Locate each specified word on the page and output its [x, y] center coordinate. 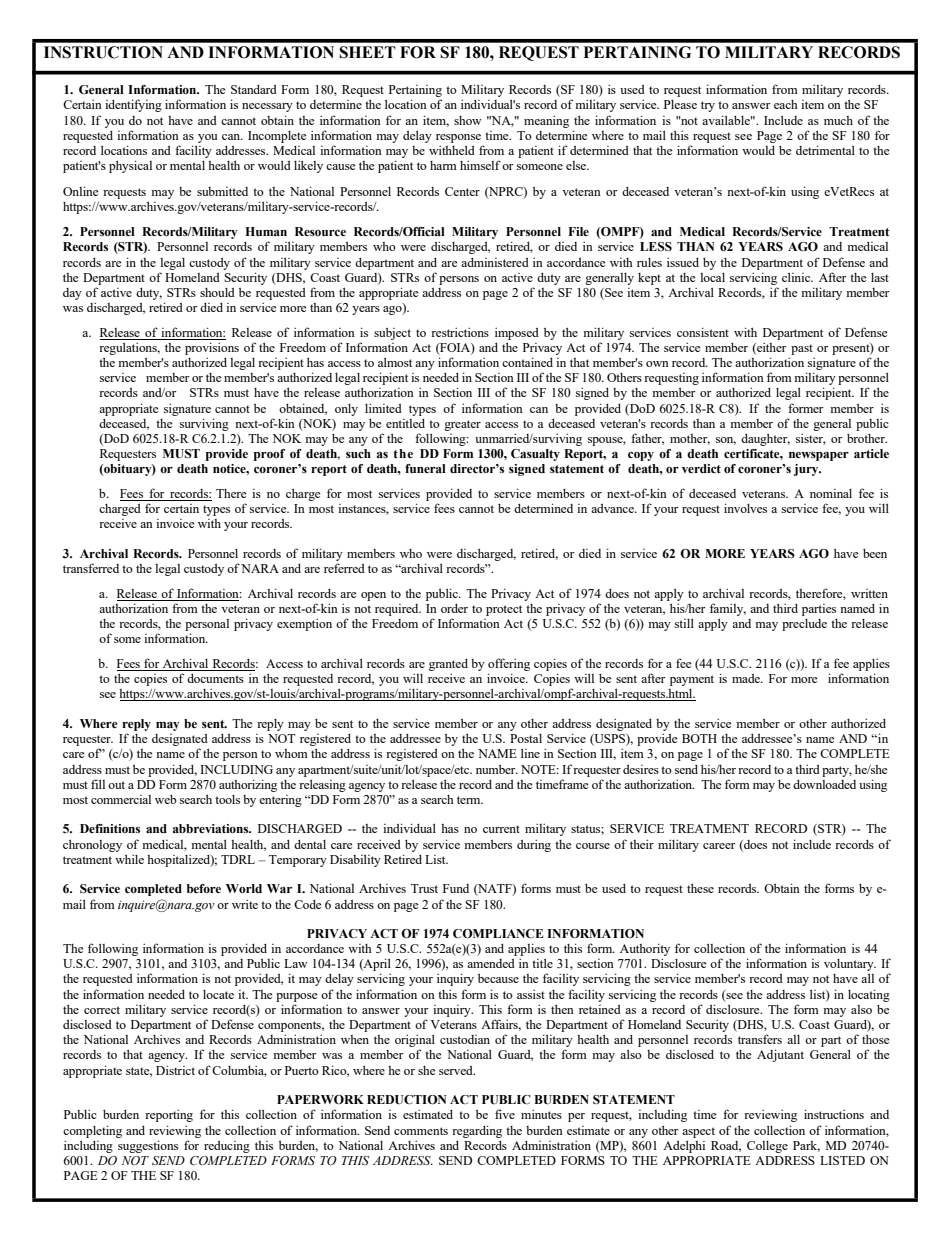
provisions [212, 348]
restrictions [460, 332]
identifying [133, 105]
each [786, 104]
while [129, 859]
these [700, 888]
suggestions [148, 1146]
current [501, 829]
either [770, 348]
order [454, 608]
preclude [804, 625]
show [468, 120]
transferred [91, 568]
